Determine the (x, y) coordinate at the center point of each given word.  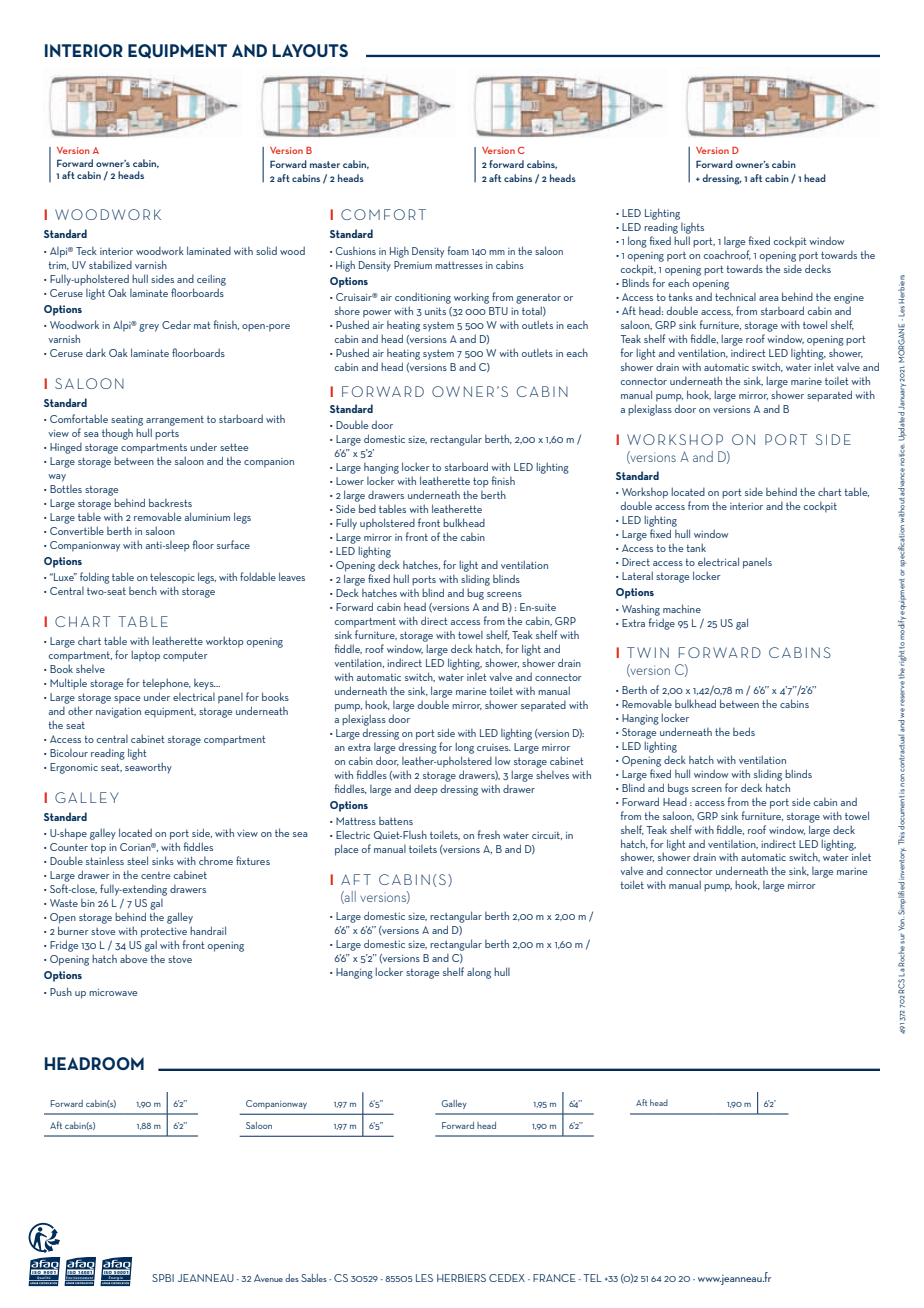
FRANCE (554, 1278)
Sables (314, 1278)
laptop (145, 656)
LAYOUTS (310, 50)
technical (735, 297)
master (325, 164)
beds (744, 731)
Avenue (268, 1278)
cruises (494, 747)
